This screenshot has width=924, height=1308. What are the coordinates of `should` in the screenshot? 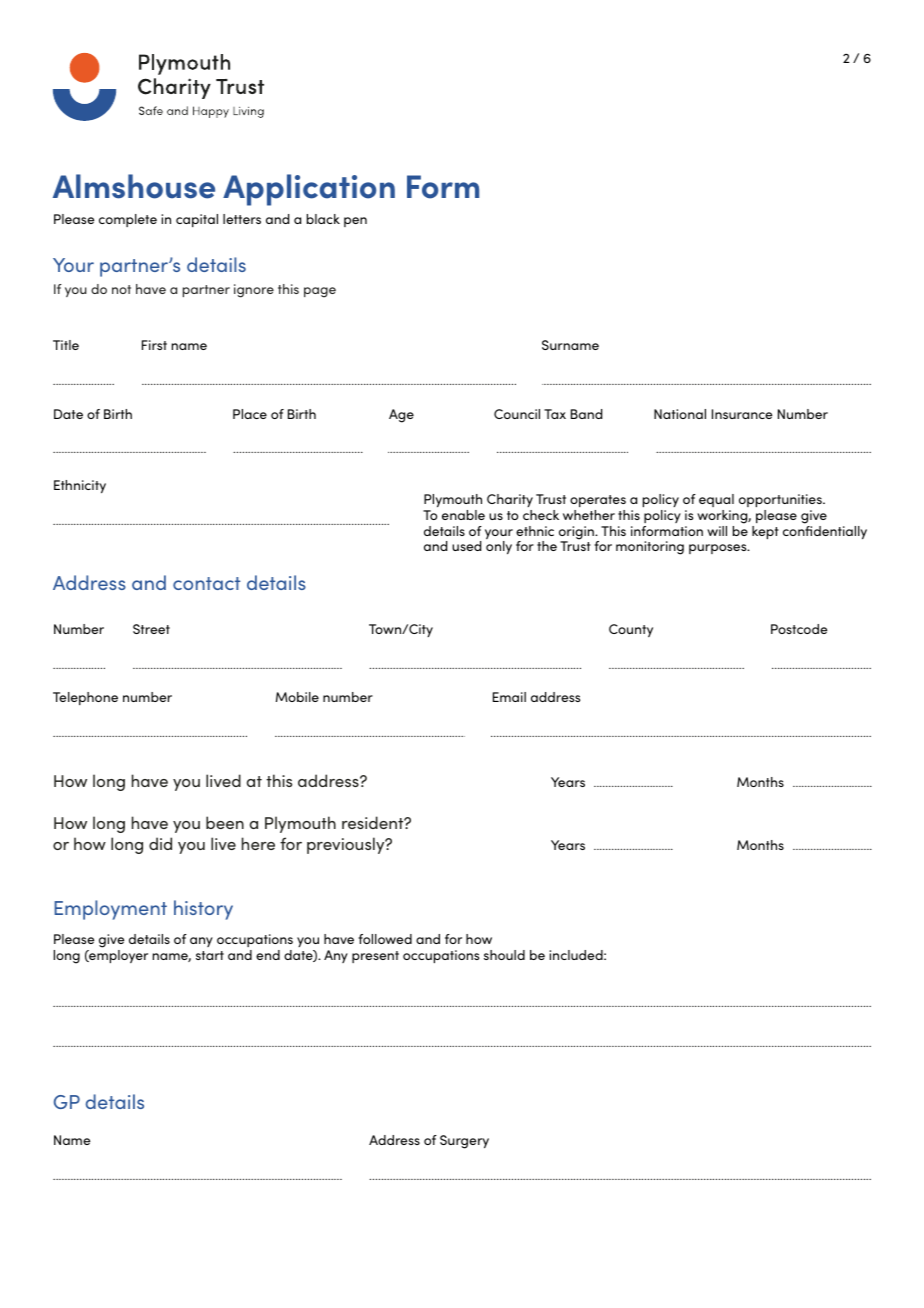 It's located at (504, 955).
